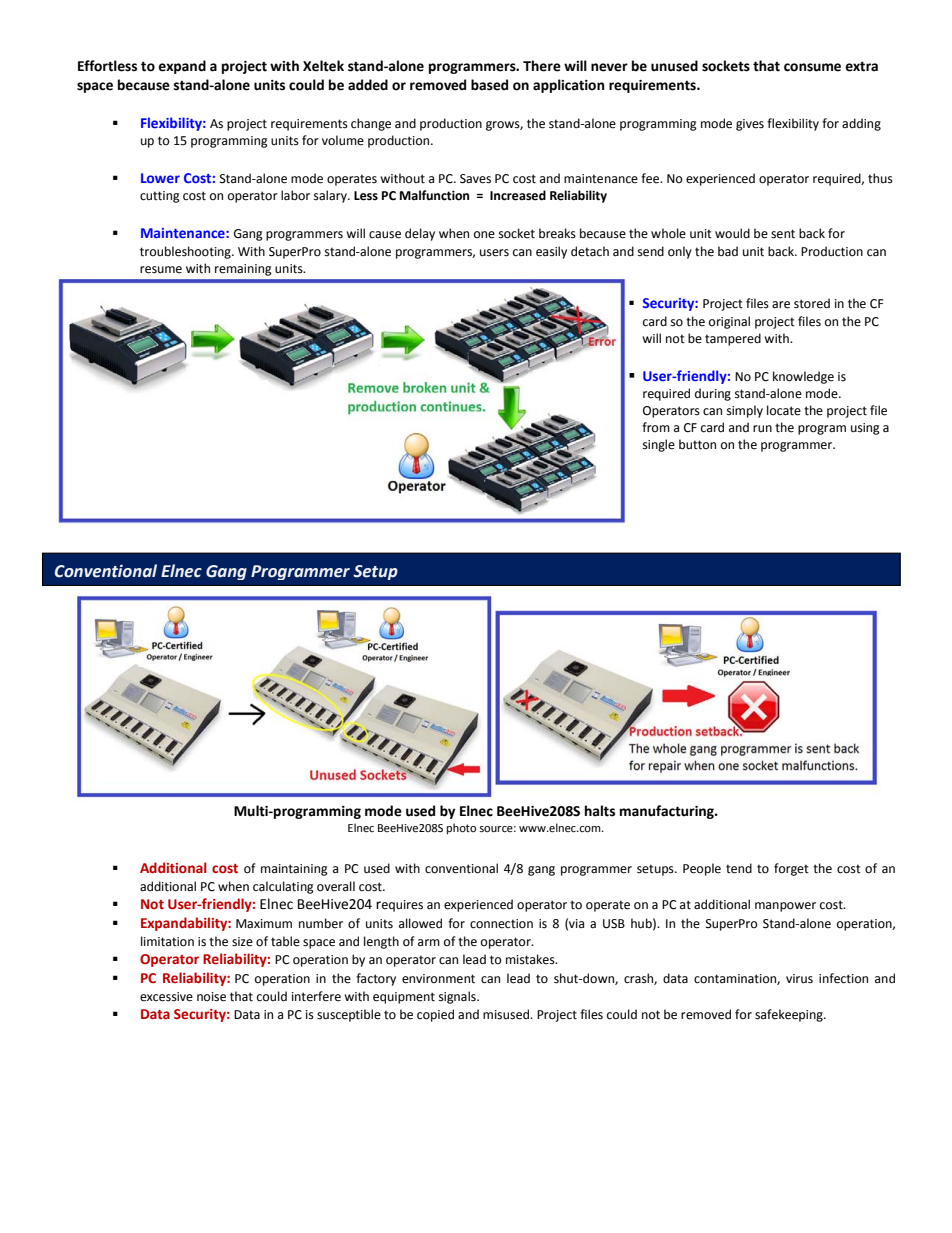 The width and height of the screenshot is (952, 1233). What do you see at coordinates (600, 811) in the screenshot?
I see `halts` at bounding box center [600, 811].
